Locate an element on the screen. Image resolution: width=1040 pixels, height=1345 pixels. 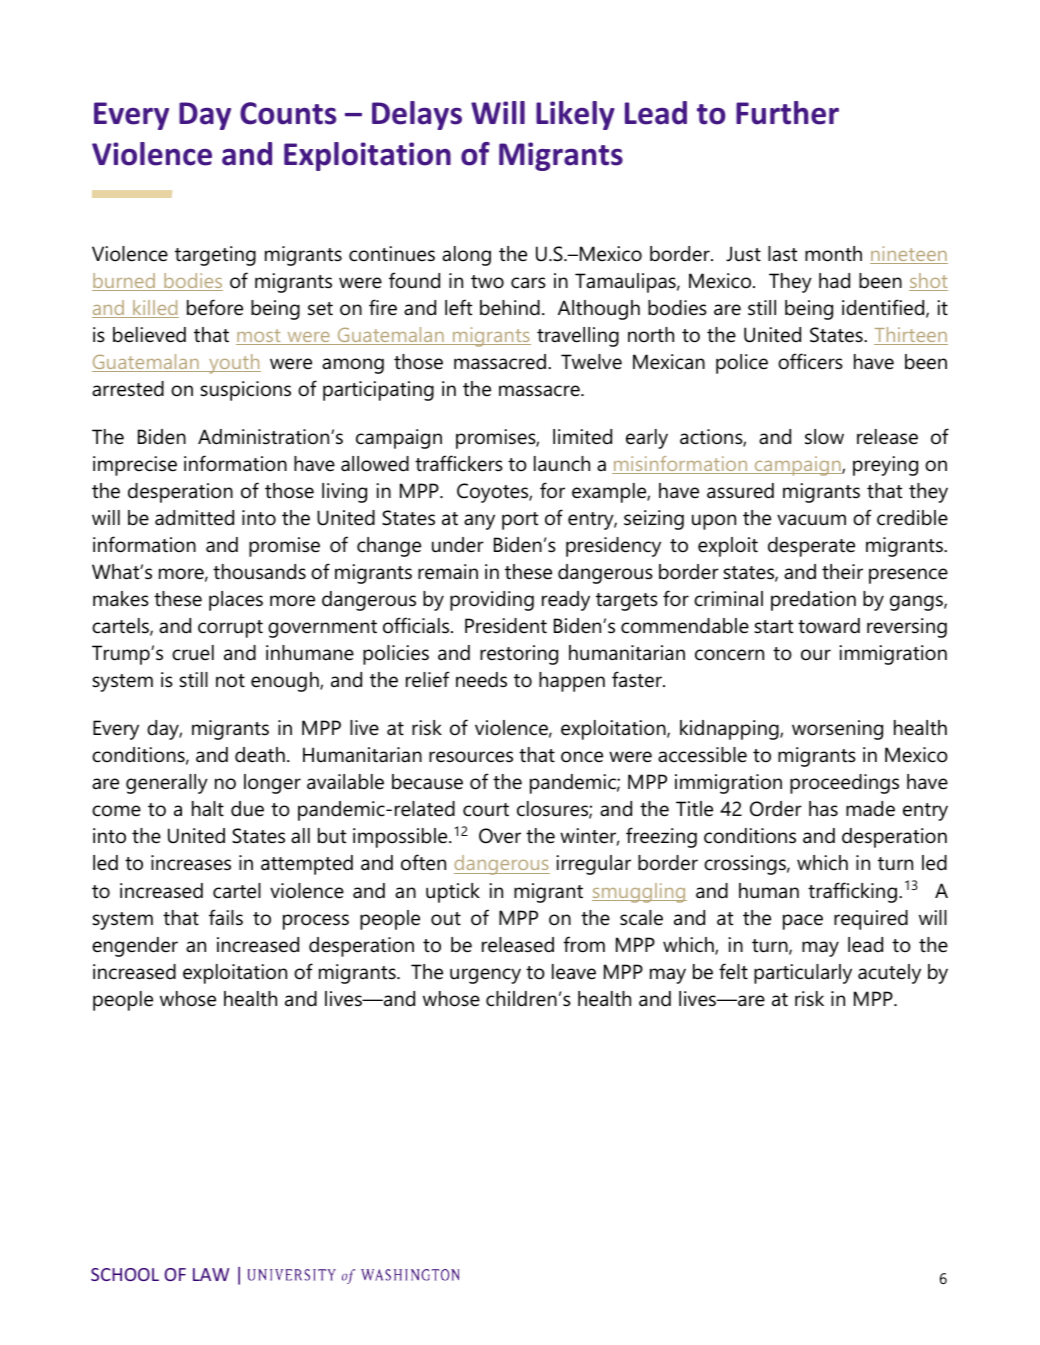
irregular is located at coordinates (593, 865).
